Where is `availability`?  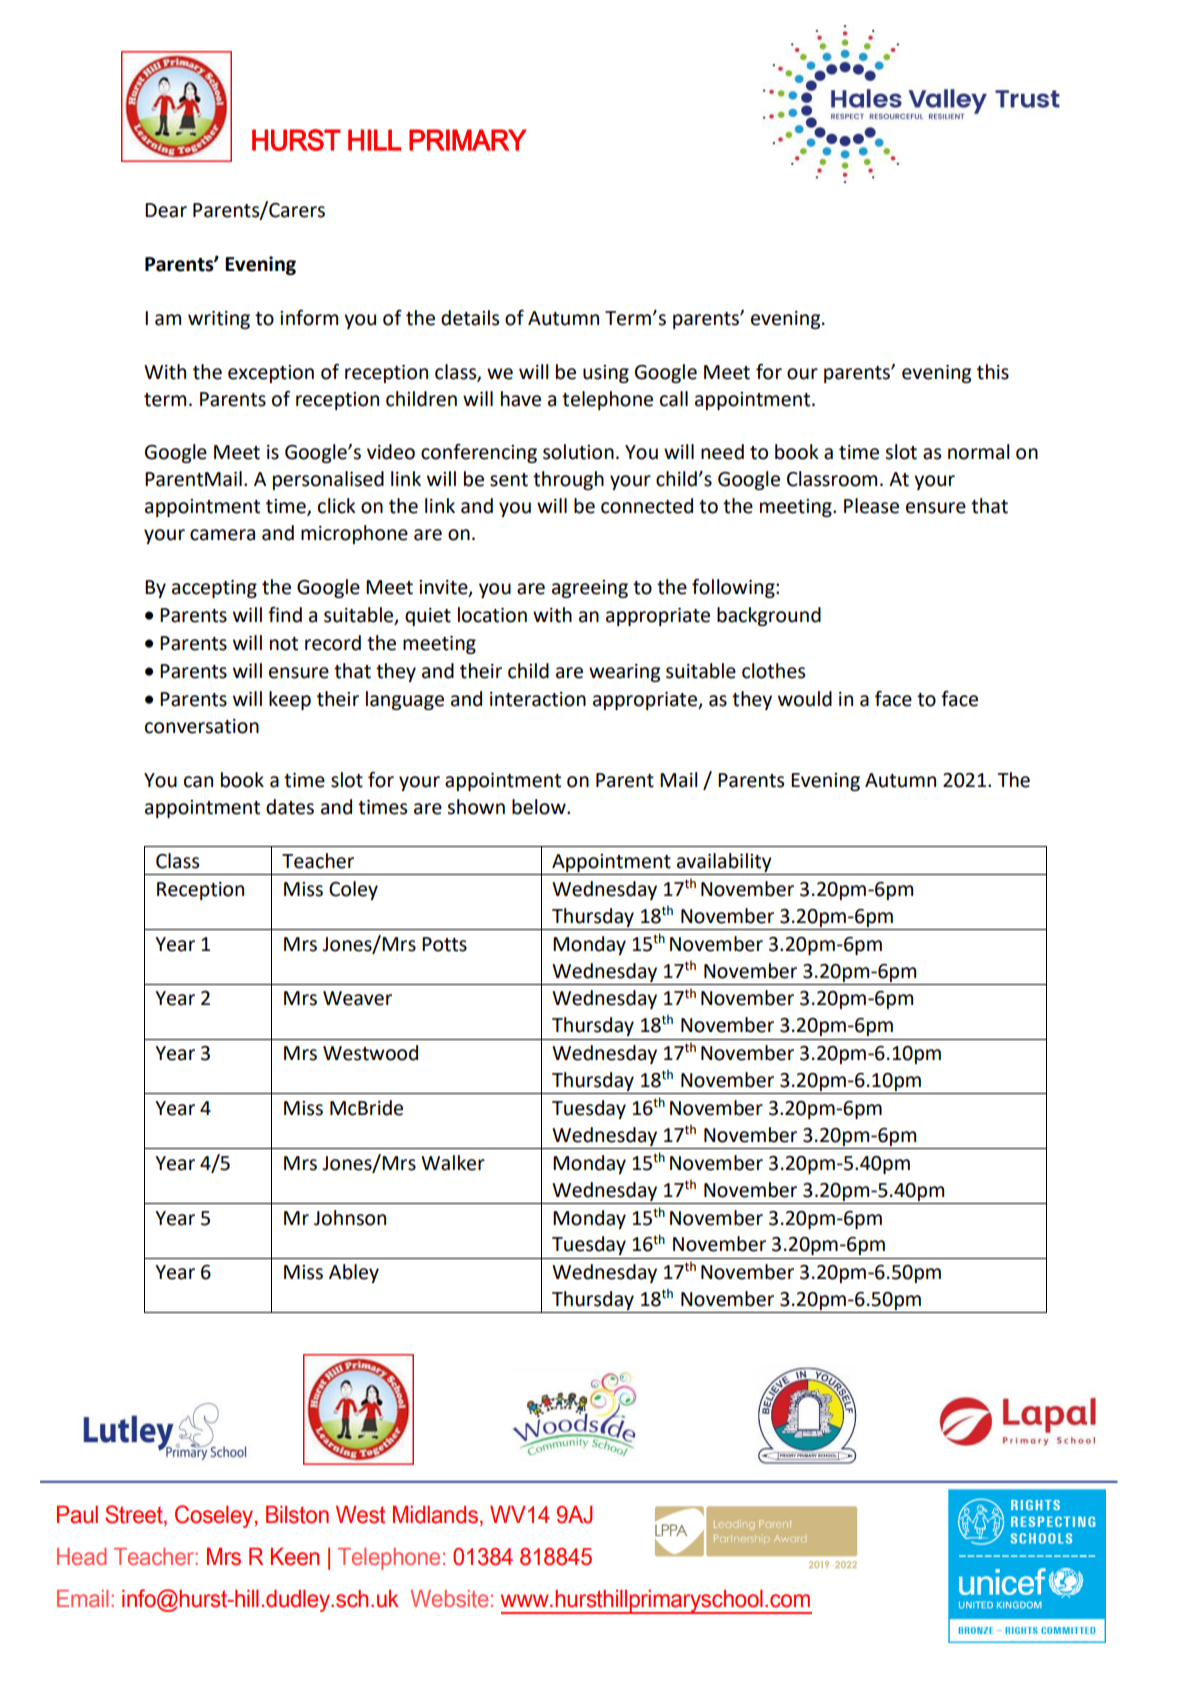
availability is located at coordinates (724, 862).
